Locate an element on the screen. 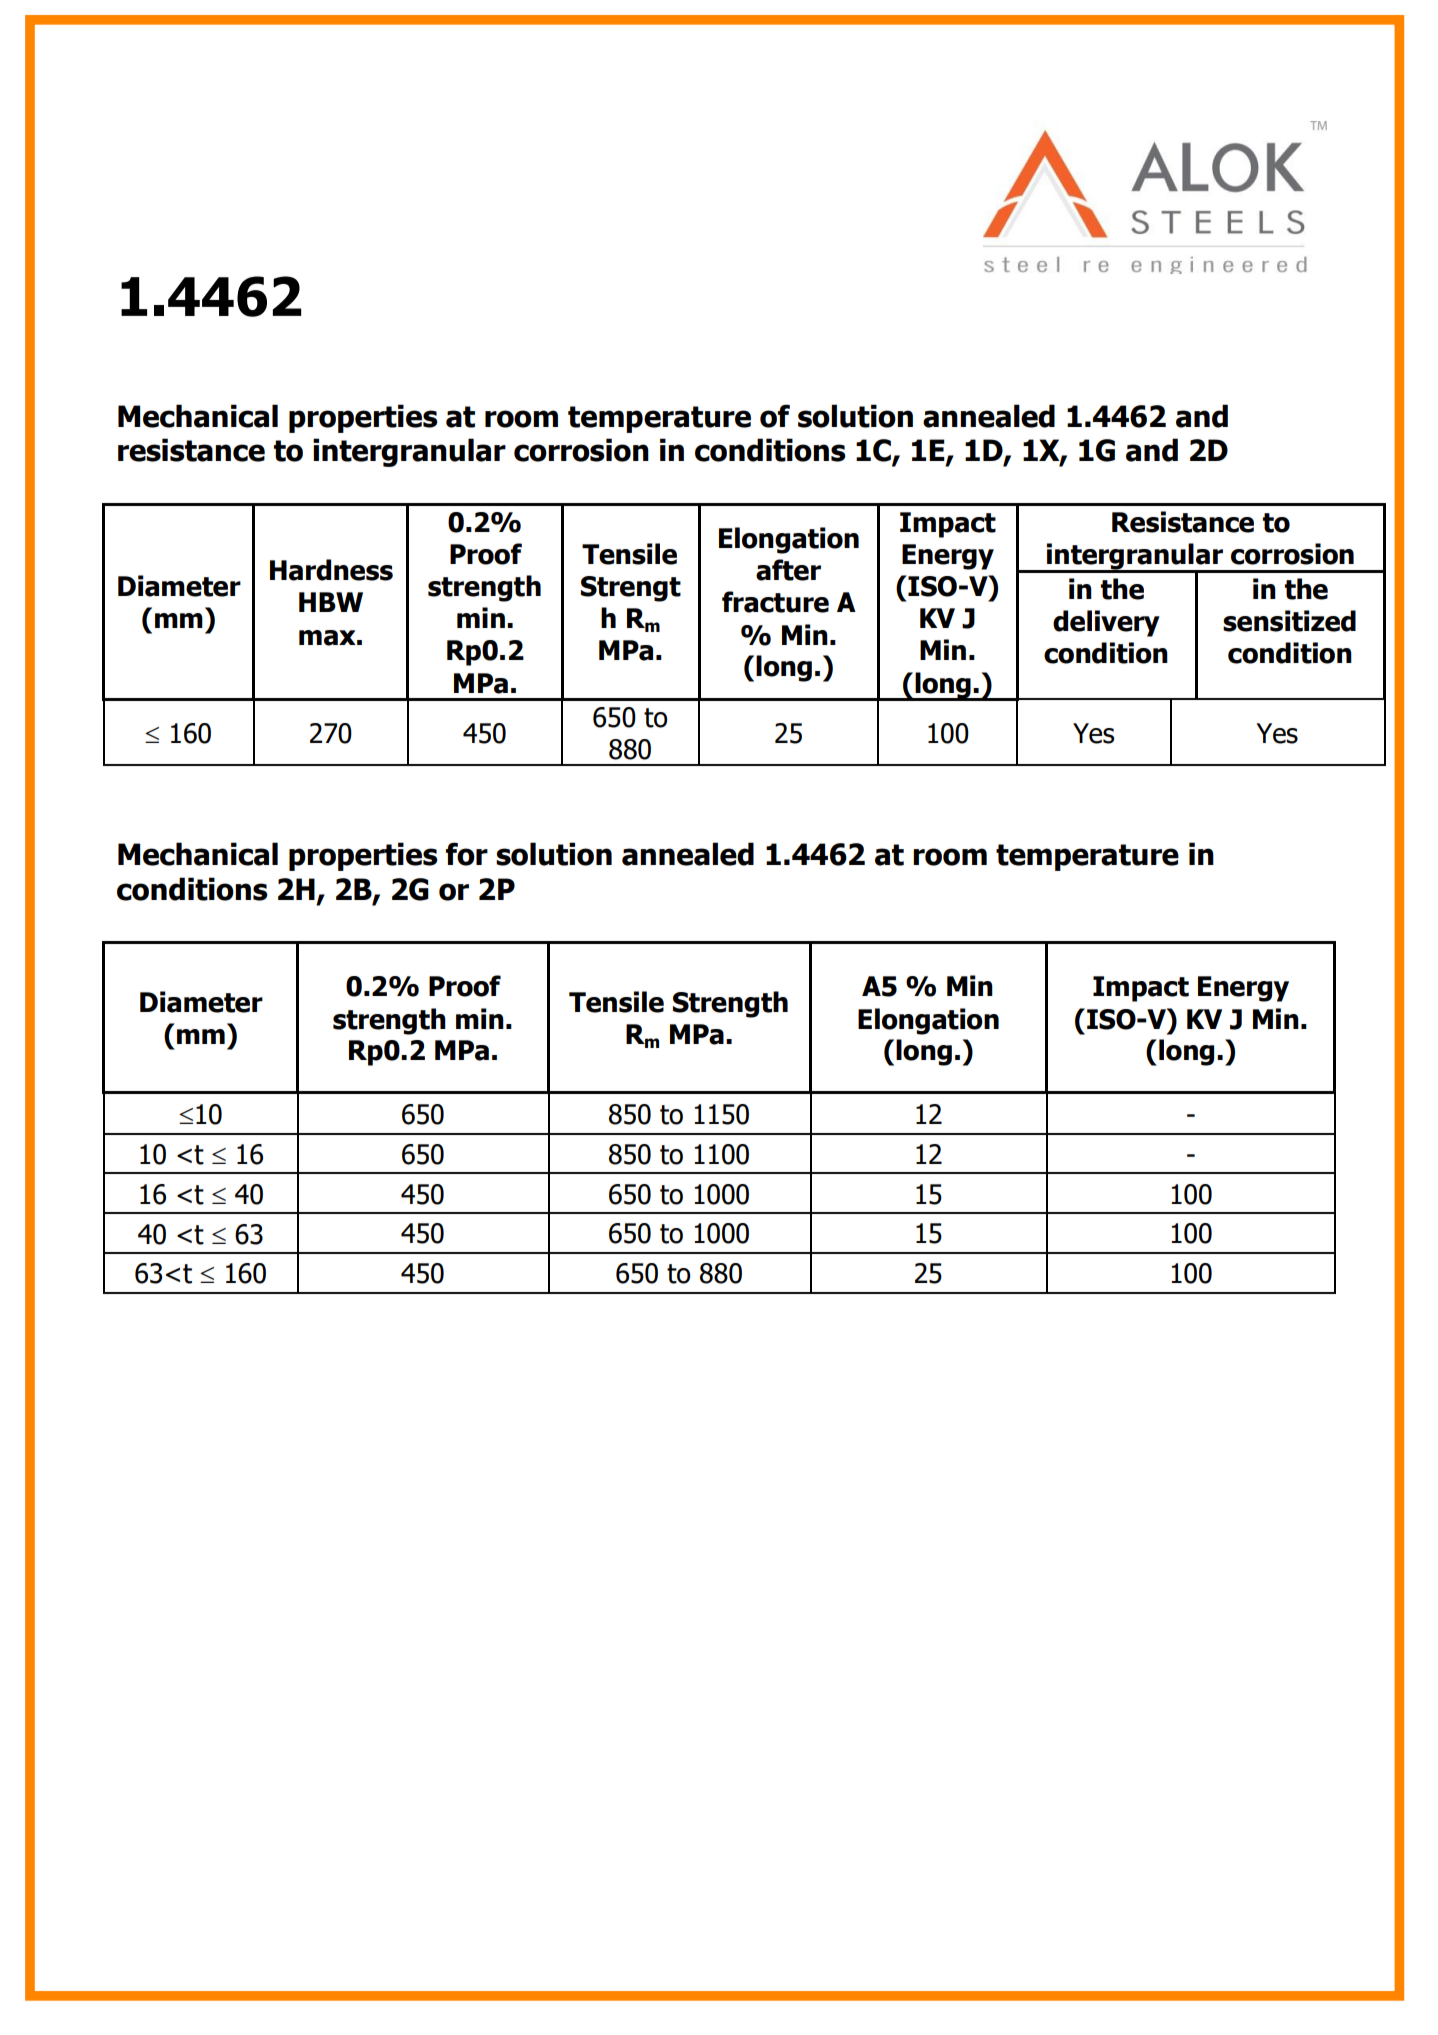 The image size is (1438, 2035). for is located at coordinates (467, 854).
